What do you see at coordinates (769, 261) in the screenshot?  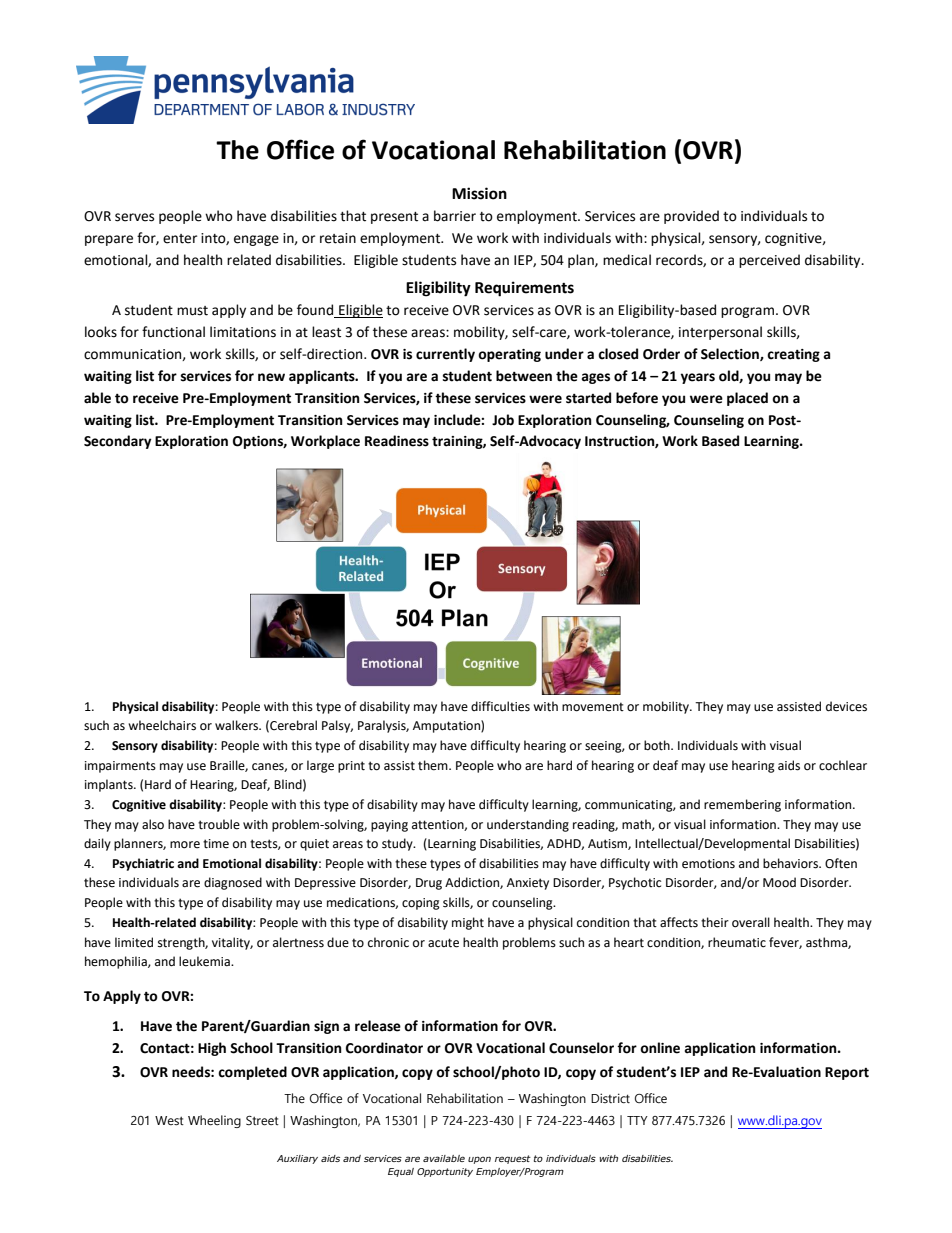 I see `perceived` at bounding box center [769, 261].
